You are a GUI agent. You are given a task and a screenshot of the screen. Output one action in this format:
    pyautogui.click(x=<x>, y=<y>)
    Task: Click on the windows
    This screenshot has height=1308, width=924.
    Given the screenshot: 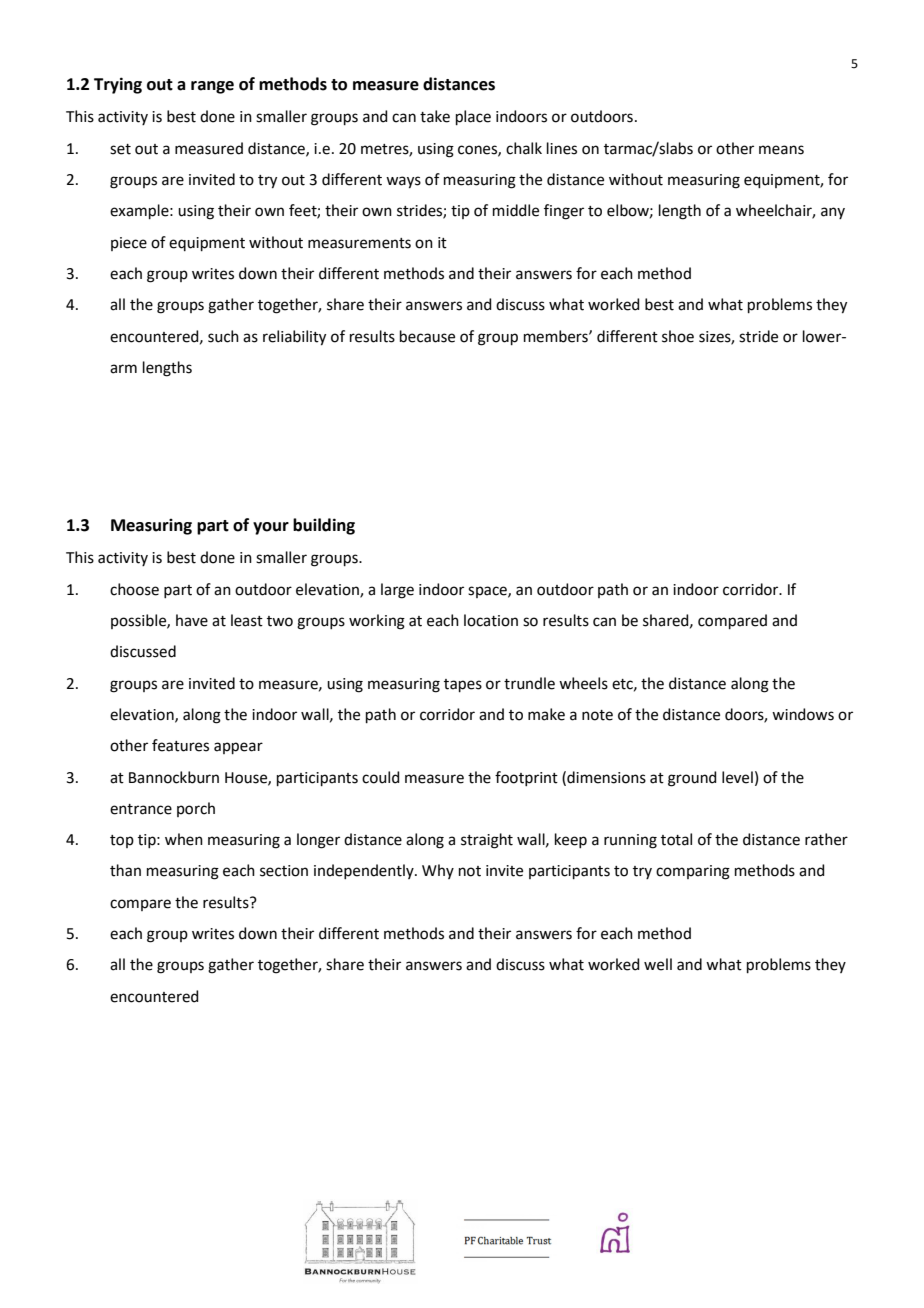 What is the action you would take?
    pyautogui.click(x=803, y=714)
